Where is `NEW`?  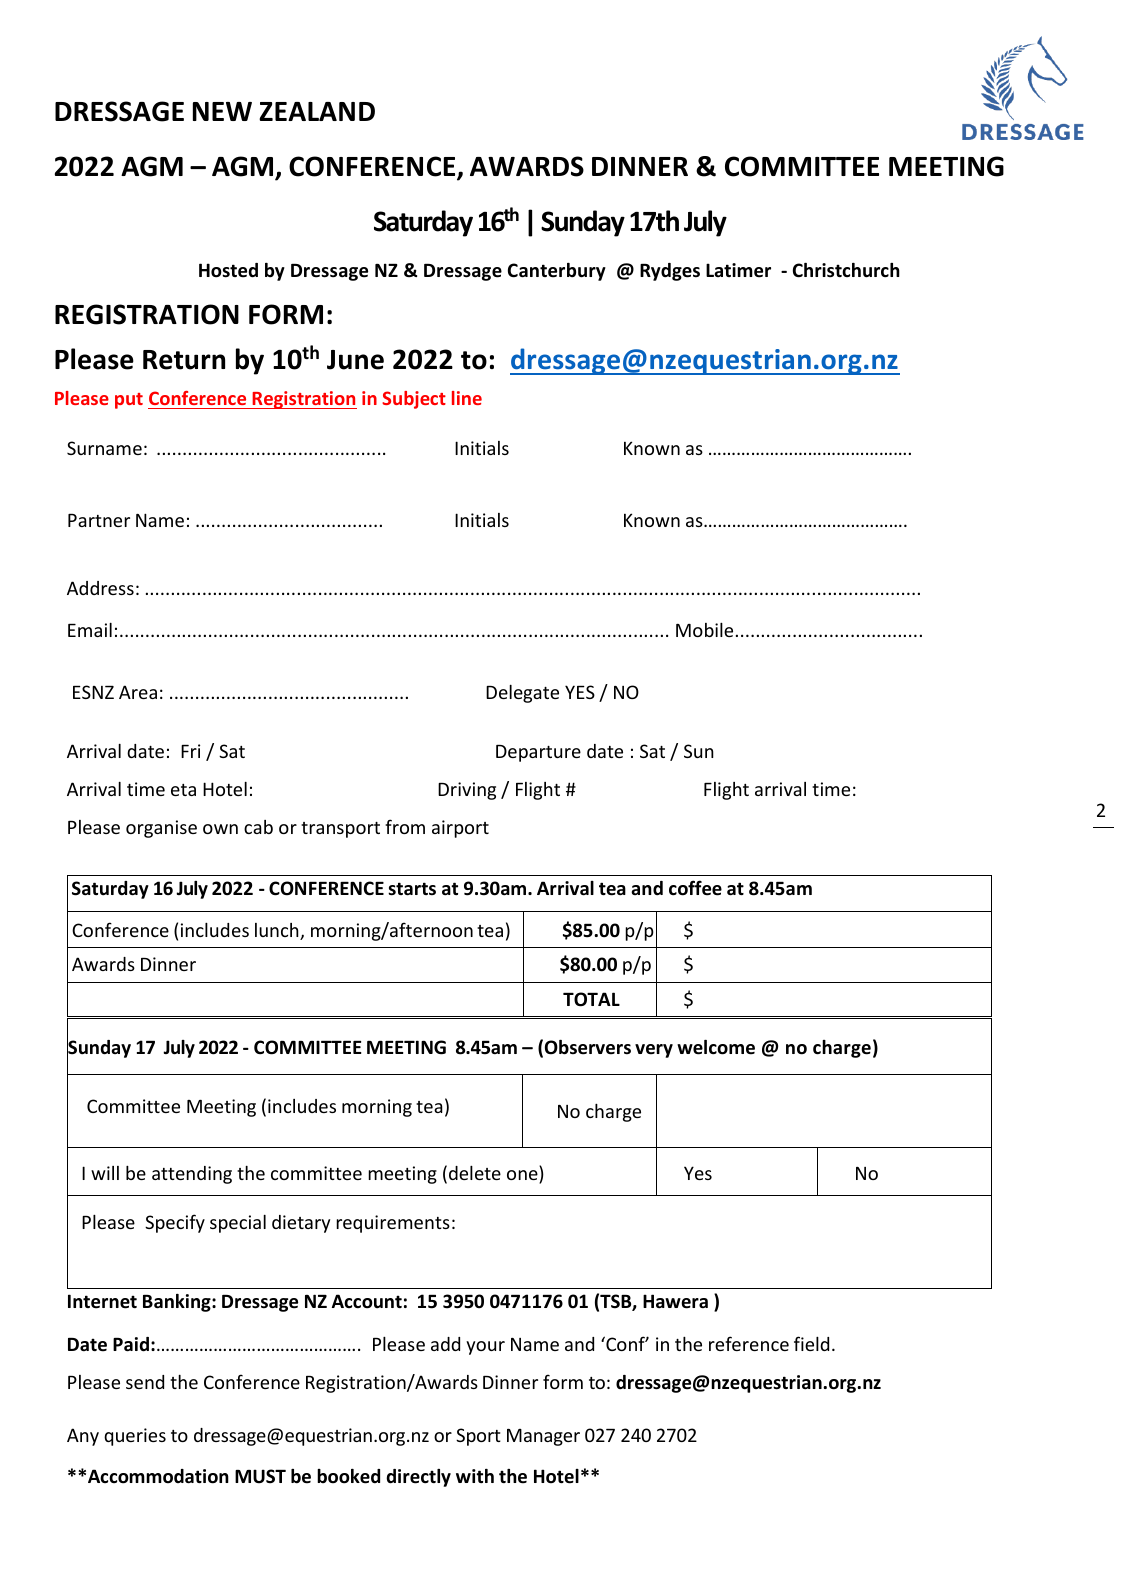 NEW is located at coordinates (222, 111).
